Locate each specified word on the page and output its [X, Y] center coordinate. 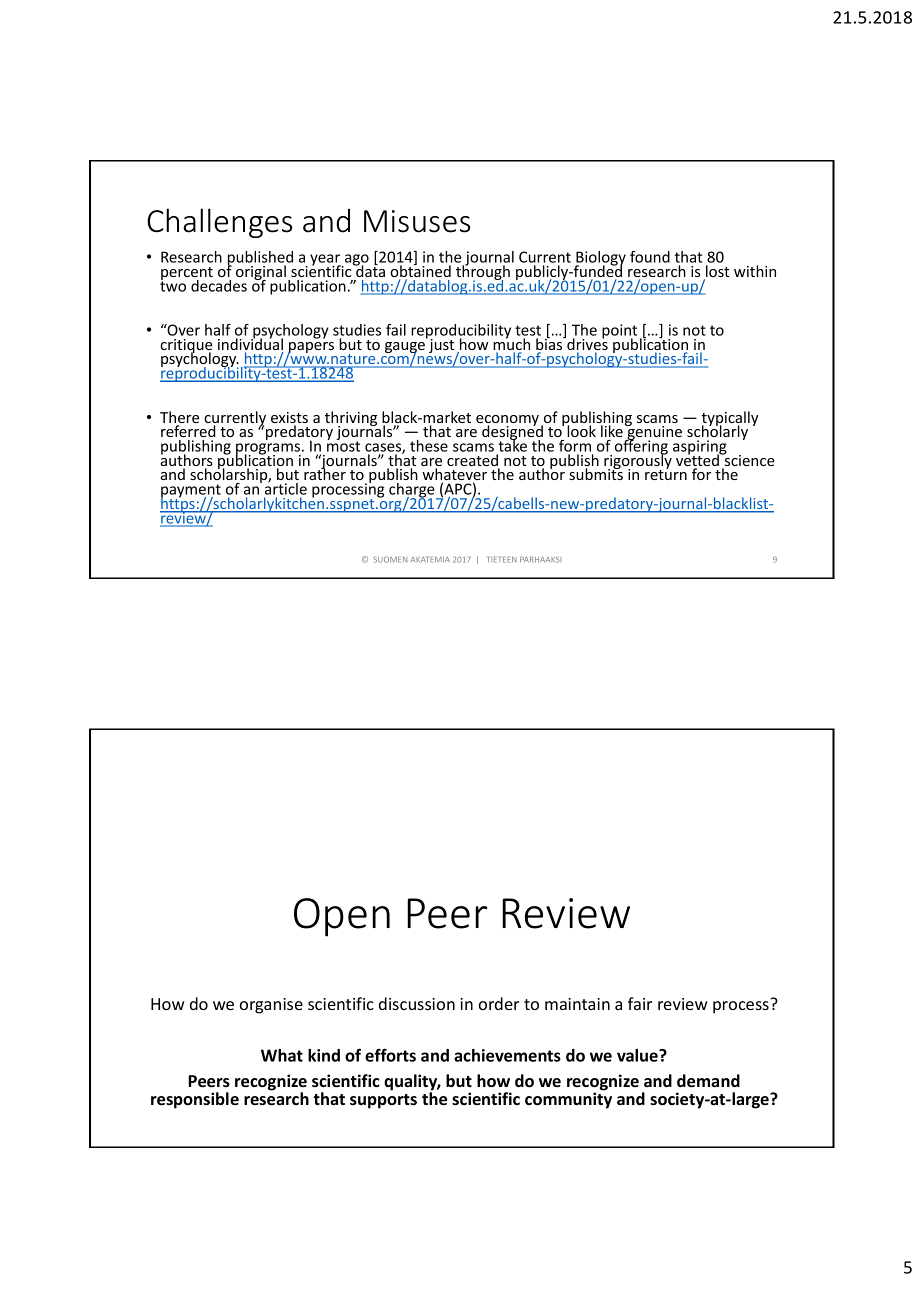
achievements [507, 1055]
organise [271, 1006]
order [499, 1003]
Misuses [417, 221]
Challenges [219, 223]
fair [640, 1003]
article [286, 488]
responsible [195, 1100]
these [429, 446]
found [650, 257]
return [666, 474]
